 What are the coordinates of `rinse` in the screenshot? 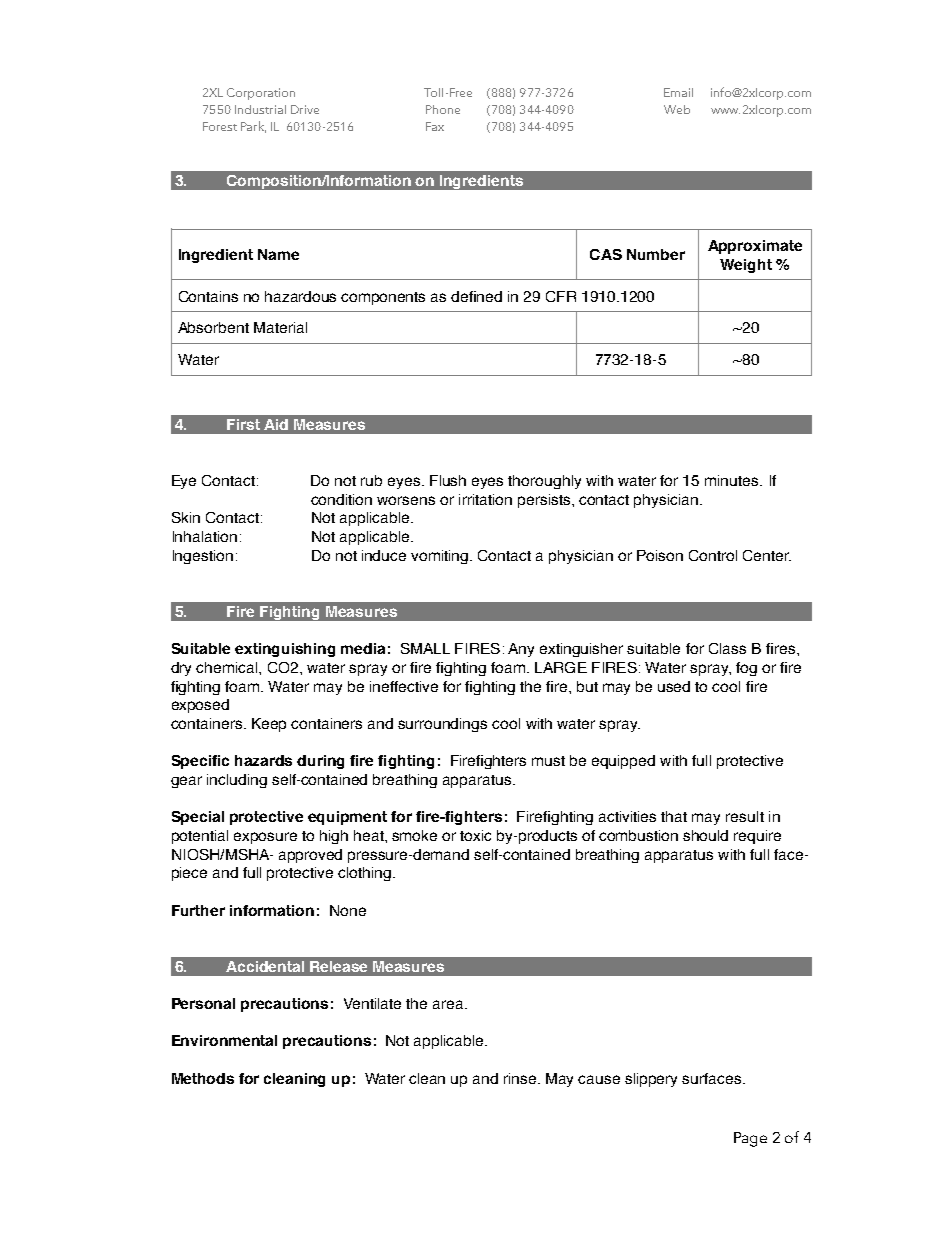 It's located at (521, 1078).
